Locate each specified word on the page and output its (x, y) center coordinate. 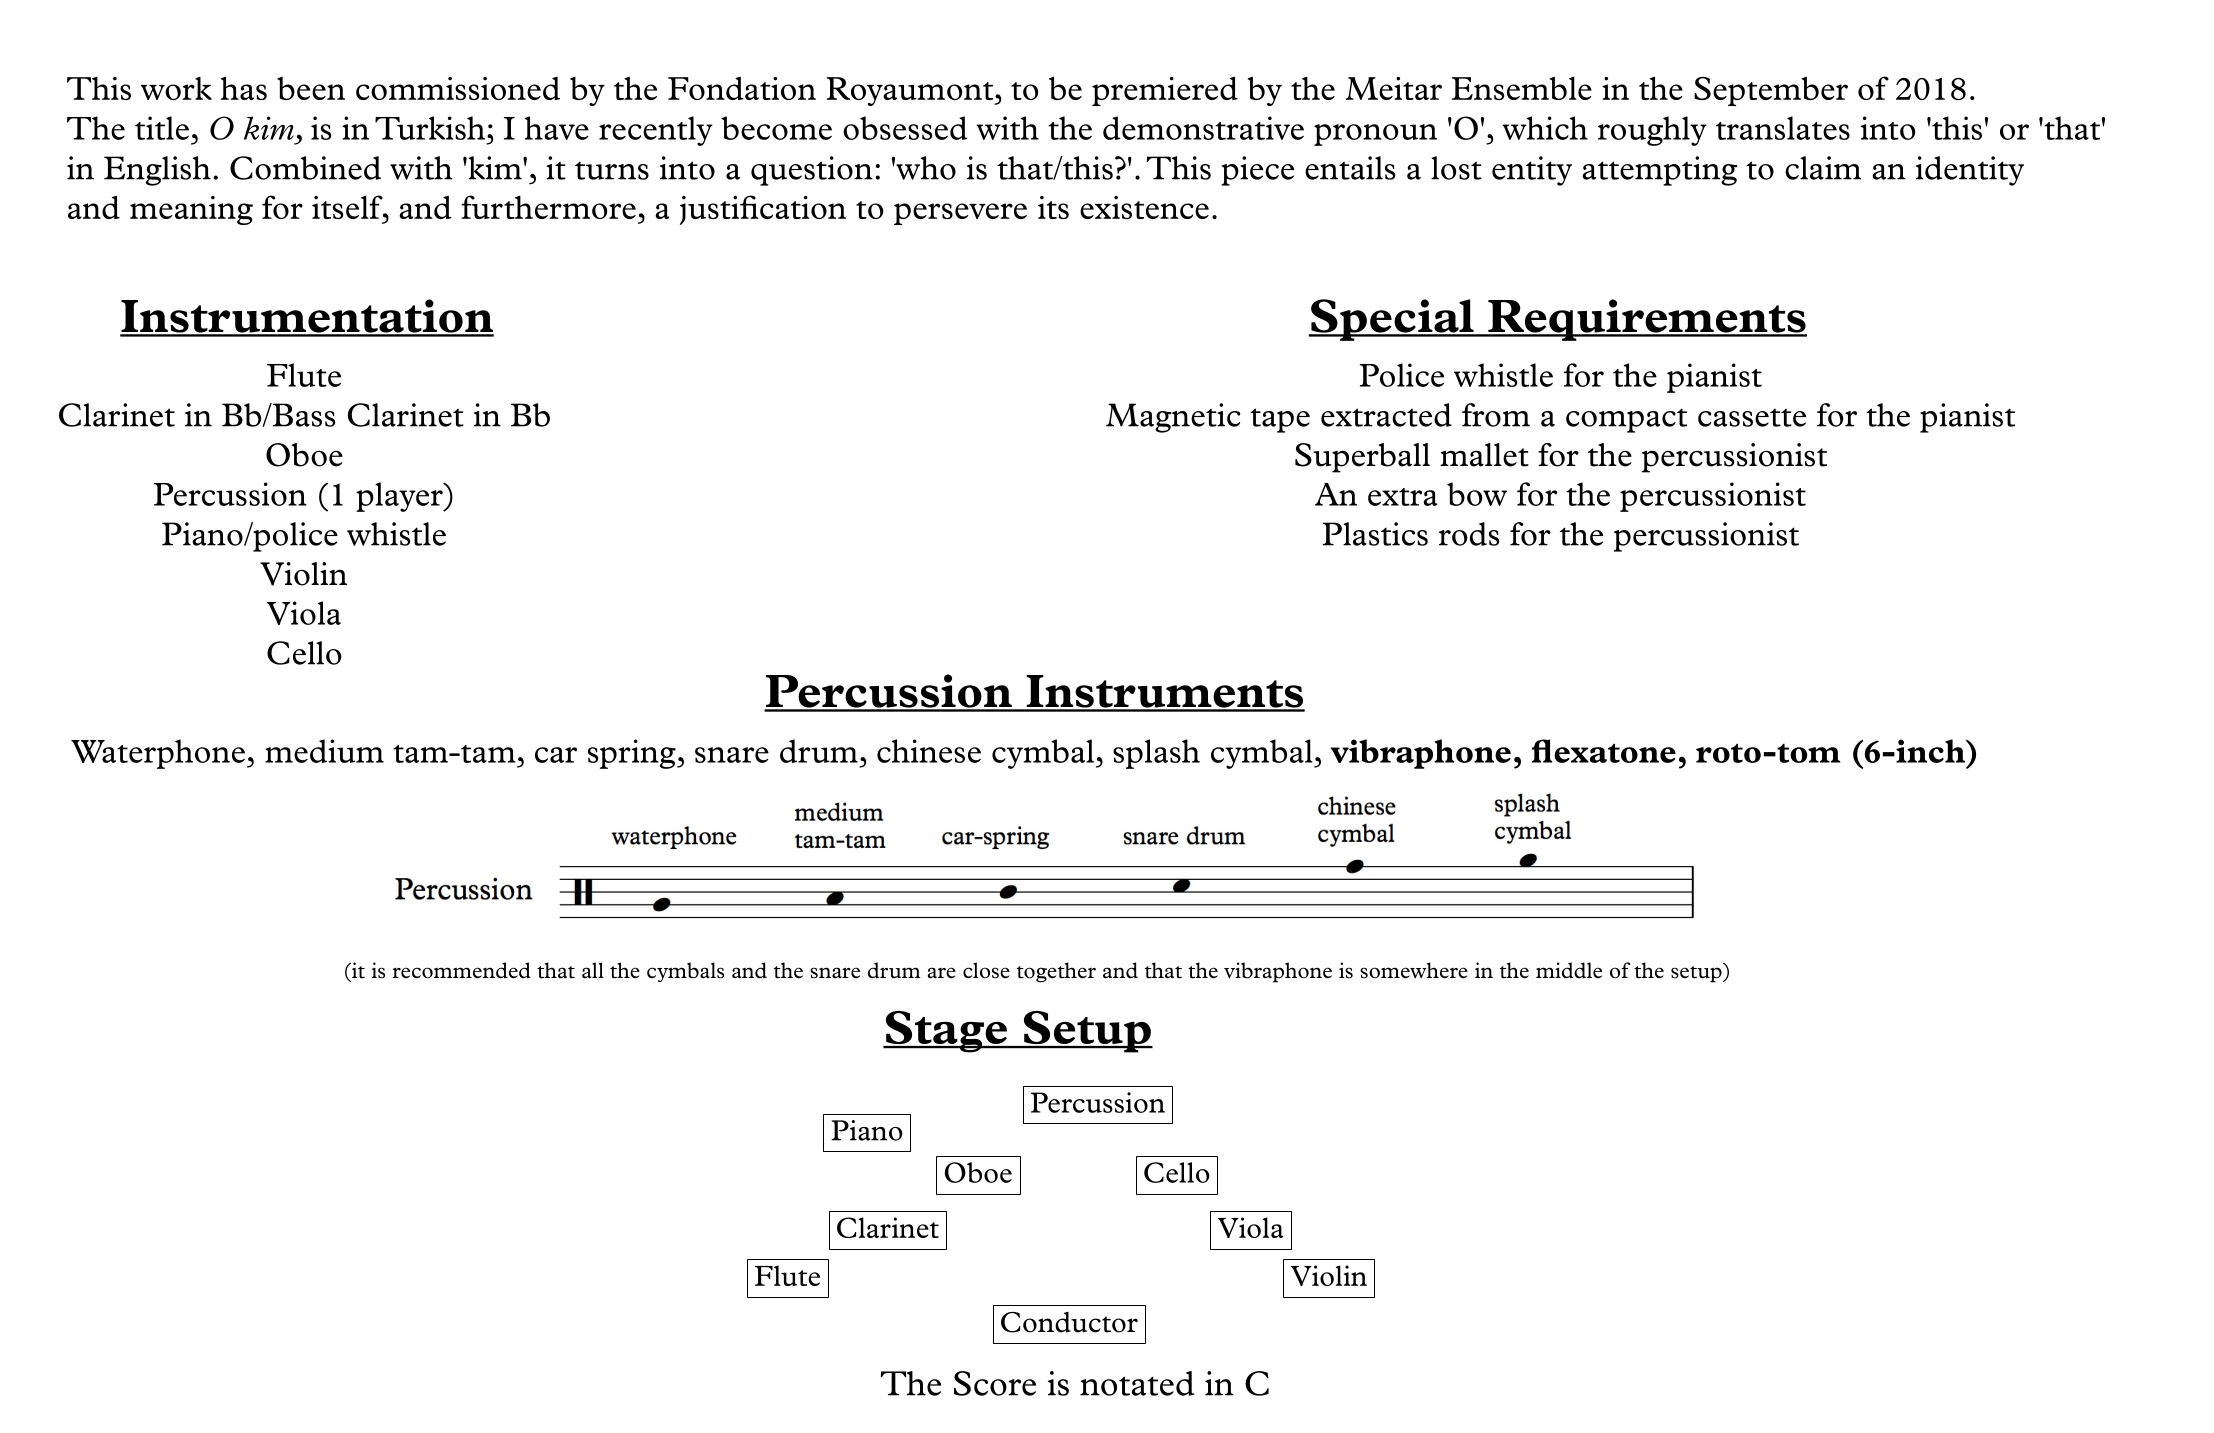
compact (1626, 420)
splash (1156, 754)
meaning (191, 210)
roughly (1652, 131)
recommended (461, 970)
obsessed (905, 128)
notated (1137, 1383)
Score (995, 1383)
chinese (929, 751)
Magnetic (1173, 418)
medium (324, 751)
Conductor (1069, 1322)
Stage (946, 1032)
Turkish (430, 128)
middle (1569, 970)
